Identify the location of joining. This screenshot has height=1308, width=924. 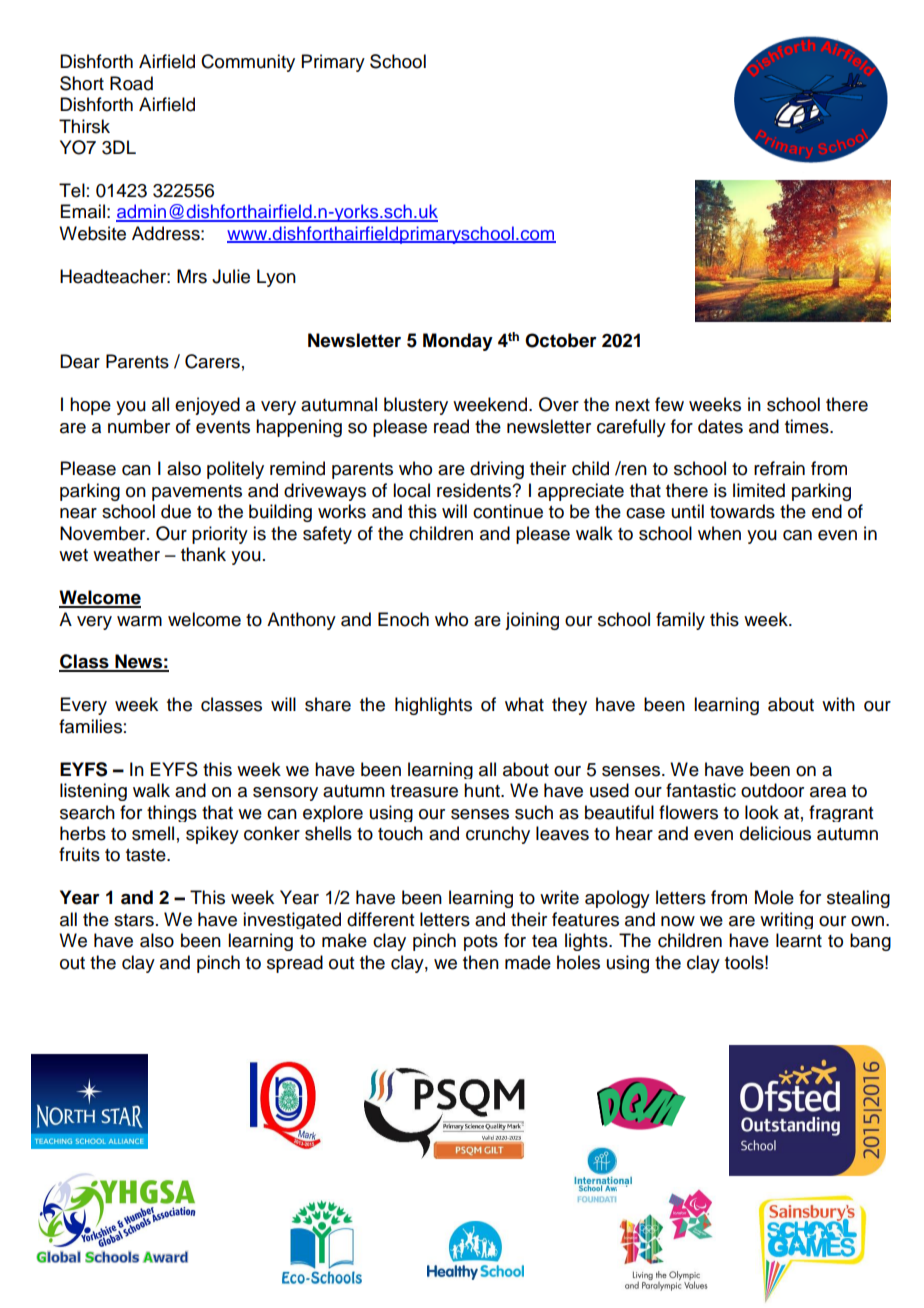
(532, 621).
